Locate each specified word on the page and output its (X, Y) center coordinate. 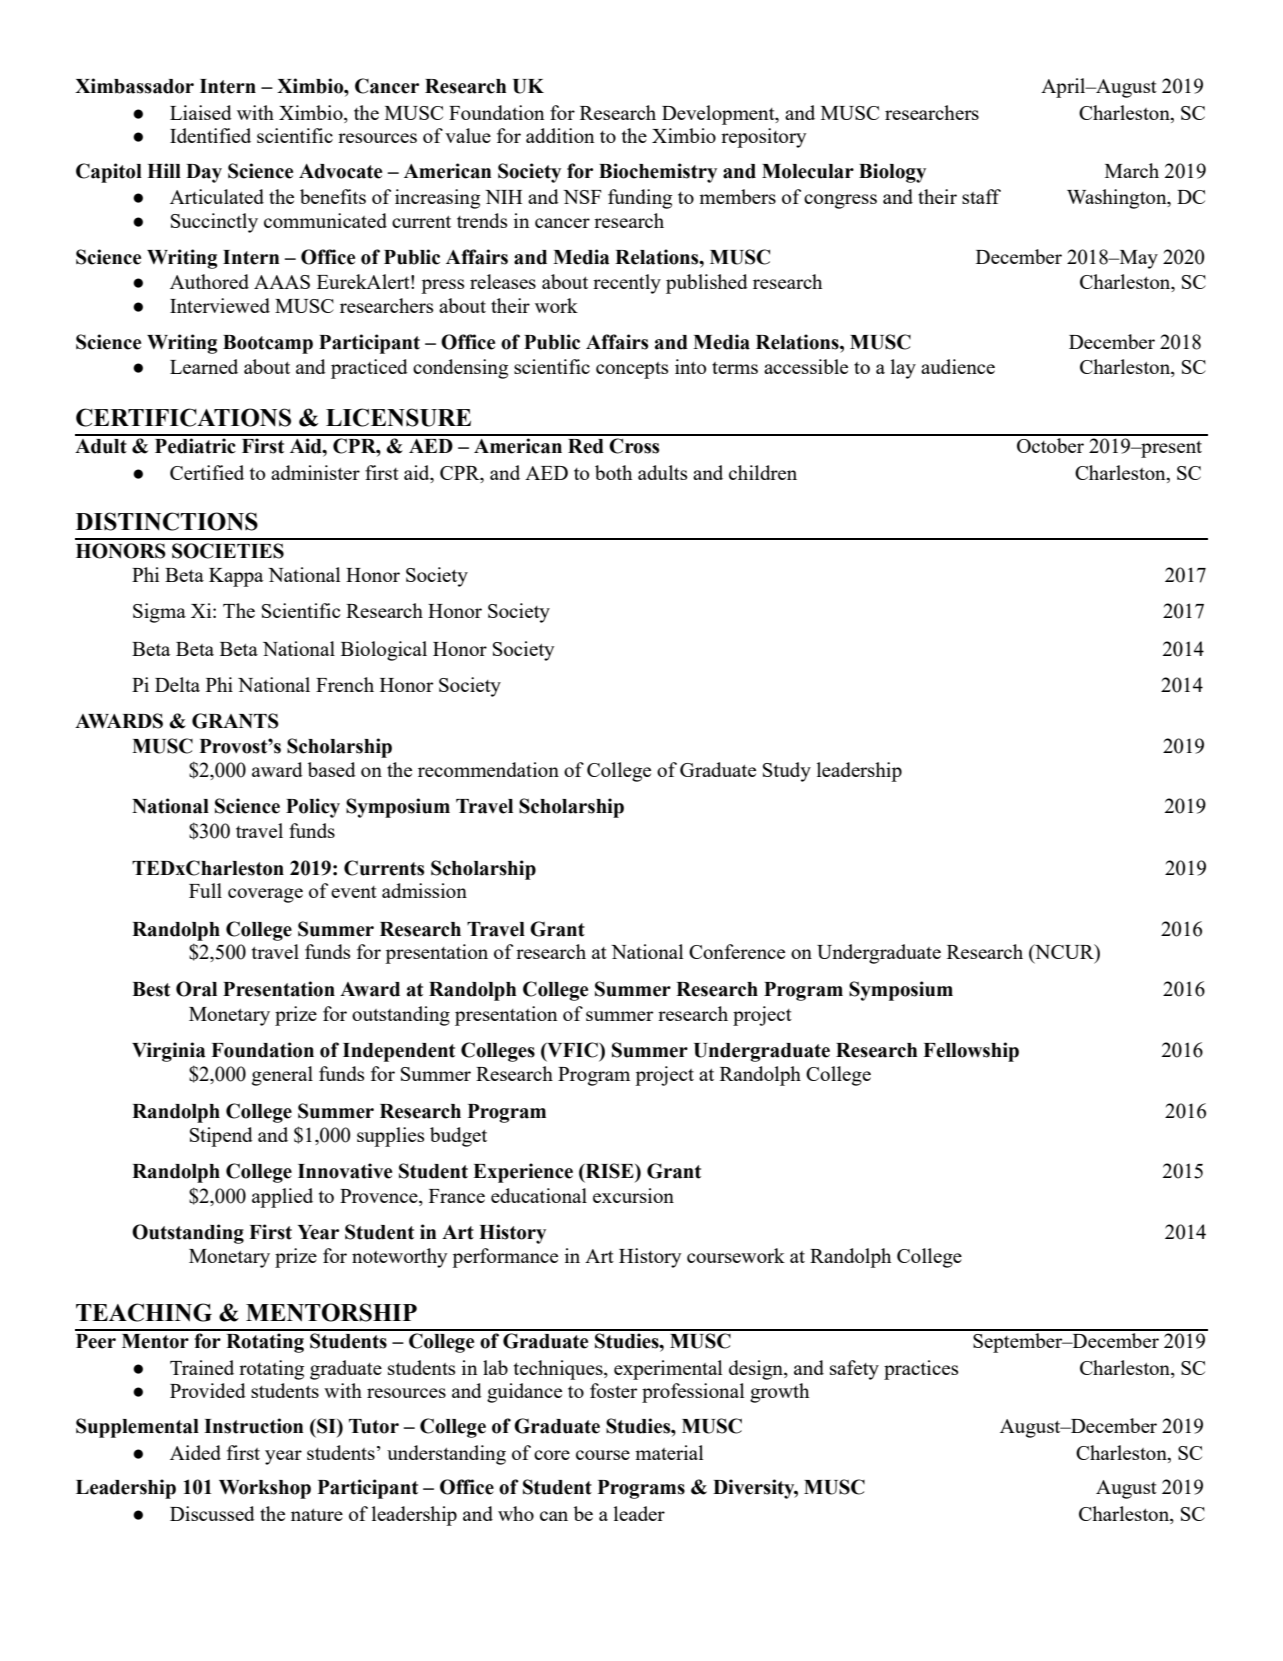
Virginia (169, 1052)
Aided (195, 1452)
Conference (737, 951)
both (613, 472)
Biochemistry (658, 173)
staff (981, 196)
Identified (210, 135)
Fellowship (971, 1052)
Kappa (236, 577)
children (763, 472)
